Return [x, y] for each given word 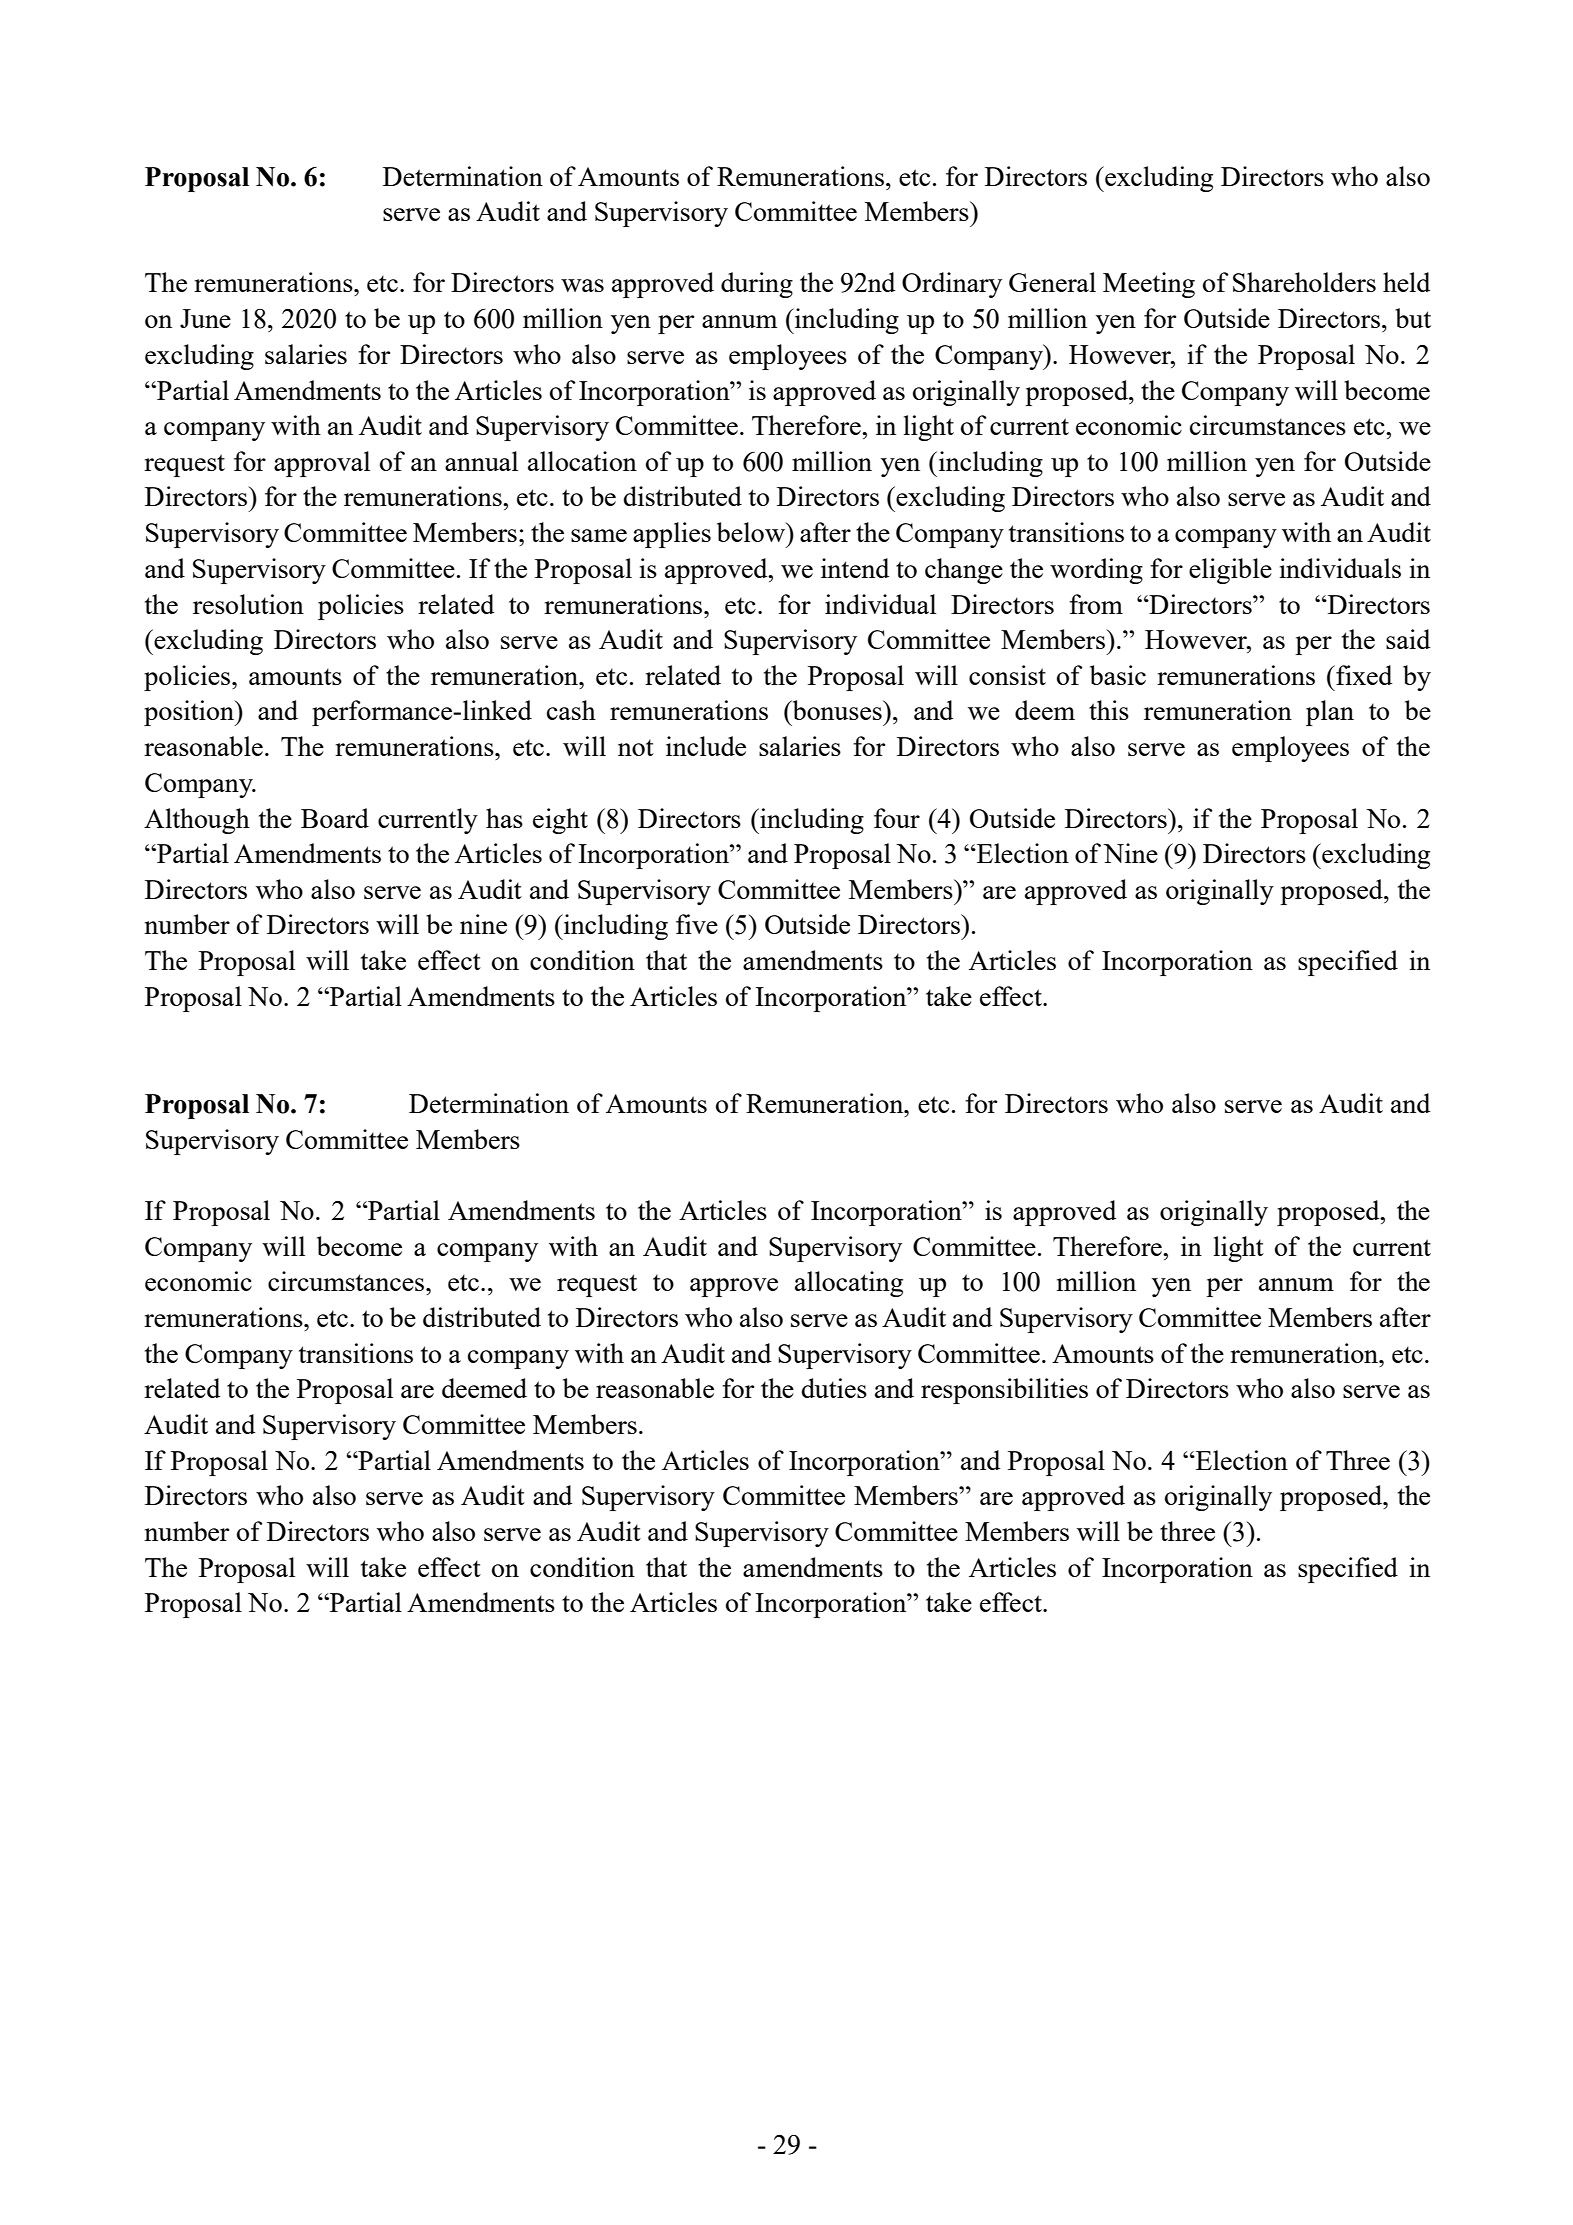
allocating [849, 1284]
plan [1330, 713]
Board [335, 818]
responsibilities [1004, 1391]
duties [834, 1388]
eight [560, 821]
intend [855, 568]
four [897, 818]
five [697, 924]
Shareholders [1304, 282]
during [757, 285]
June [205, 318]
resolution [248, 604]
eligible [1230, 571]
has [504, 818]
